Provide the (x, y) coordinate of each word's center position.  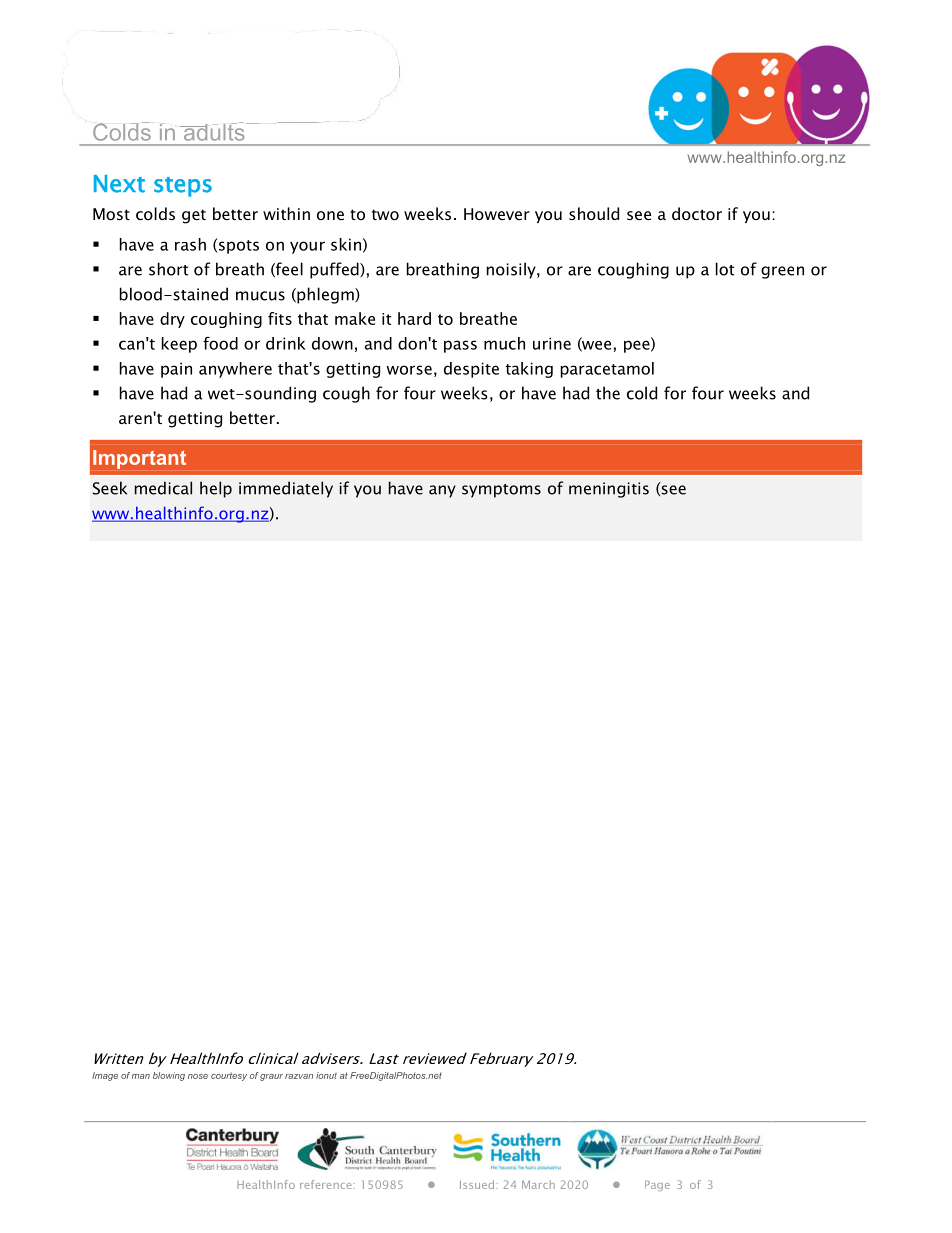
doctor (697, 213)
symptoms (501, 491)
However (497, 214)
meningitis (609, 490)
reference (325, 1184)
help (216, 489)
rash (190, 244)
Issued (477, 1184)
